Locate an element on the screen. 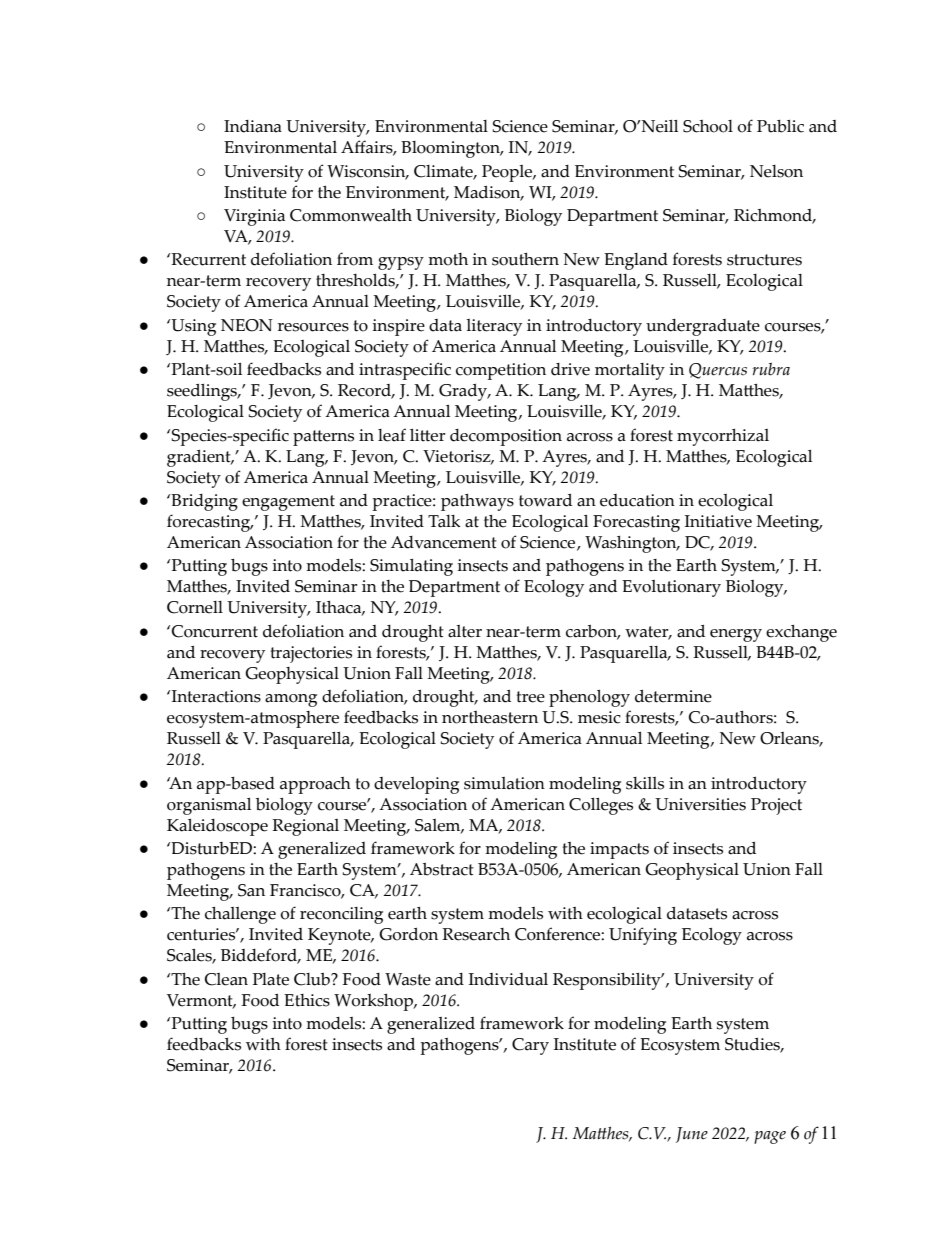  Quercus is located at coordinates (718, 371).
